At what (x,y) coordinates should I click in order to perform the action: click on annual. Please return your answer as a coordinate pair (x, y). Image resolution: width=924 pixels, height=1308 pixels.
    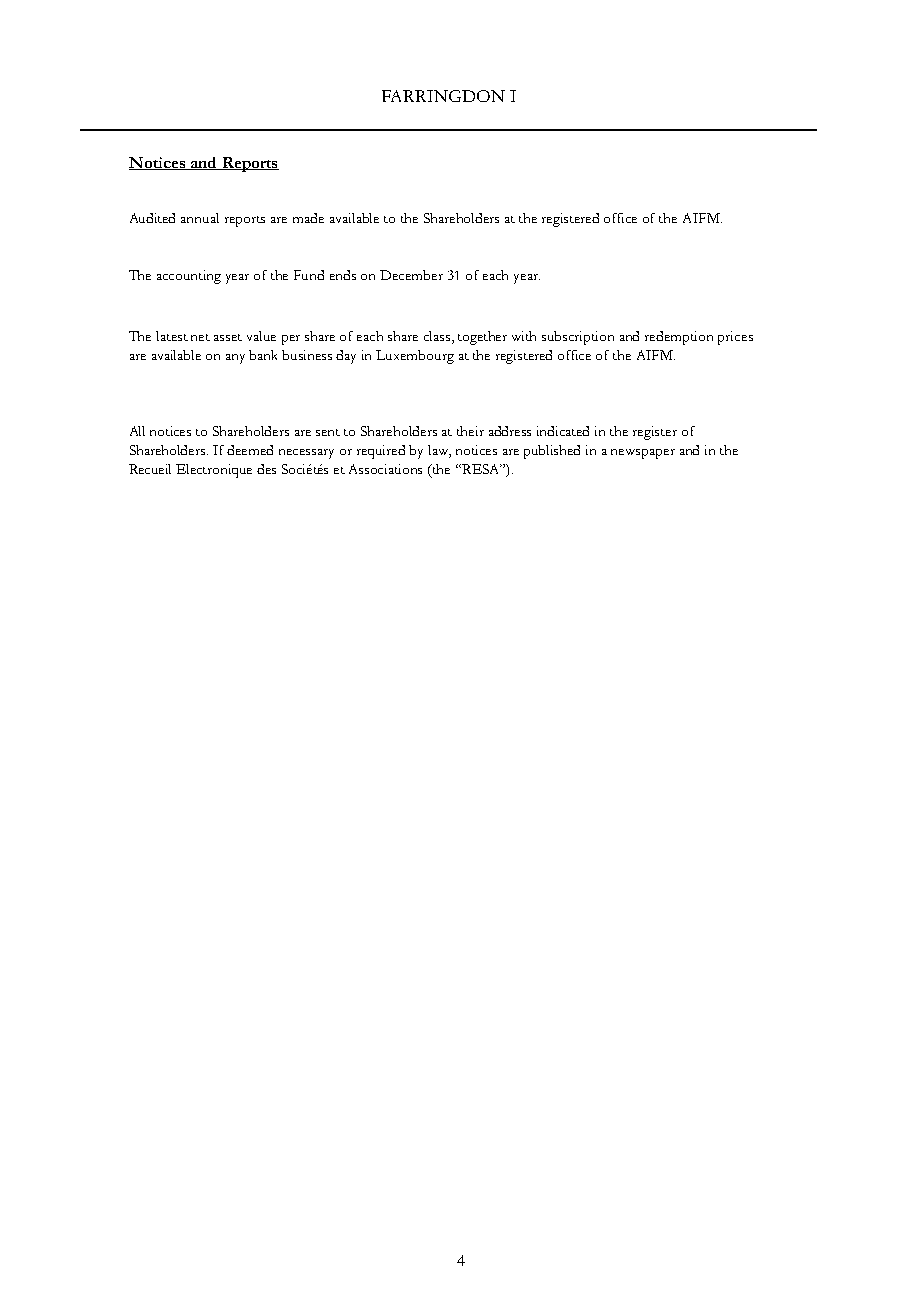
    Looking at the image, I should click on (200, 218).
